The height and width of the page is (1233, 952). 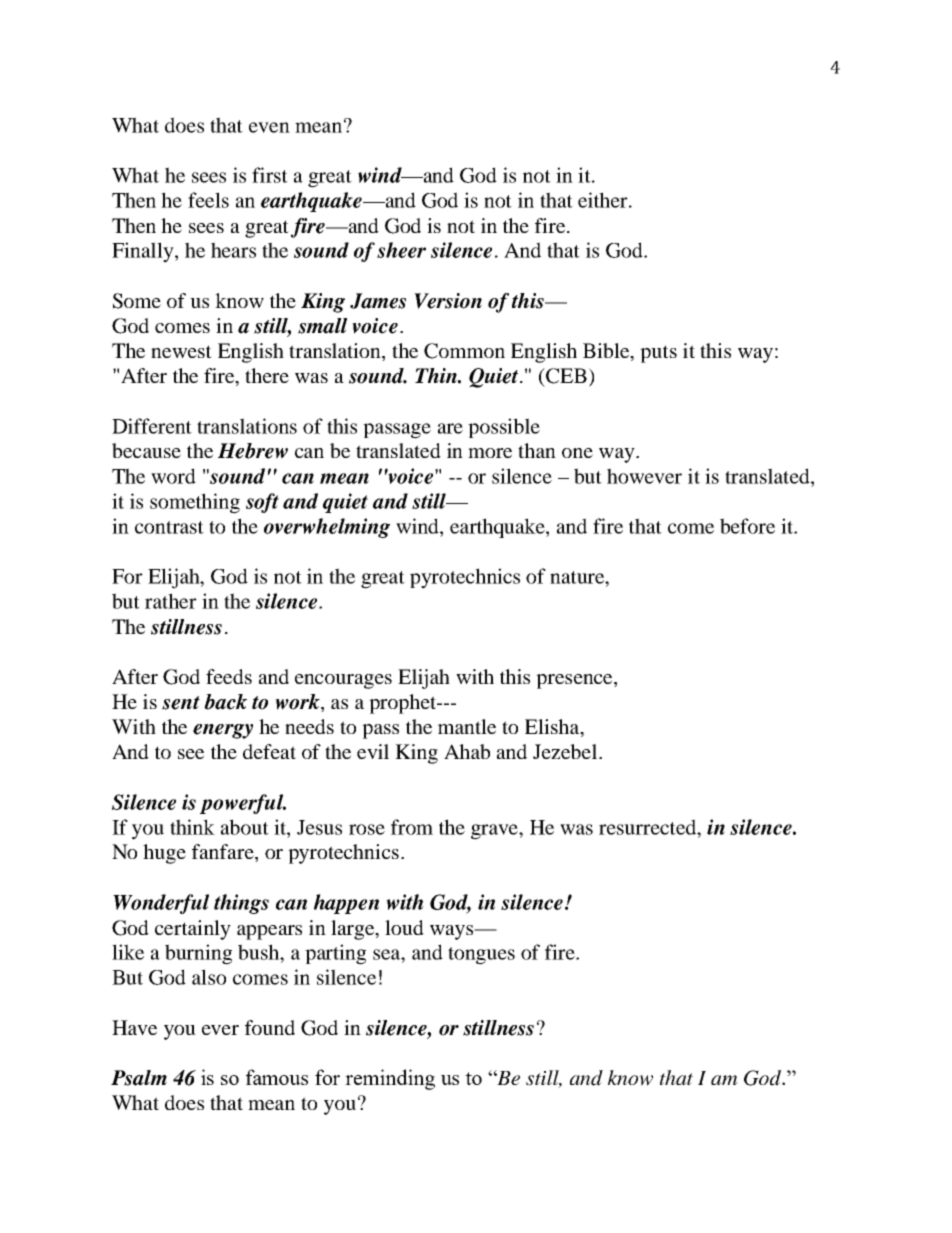 What do you see at coordinates (343, 681) in the page?
I see `encourages` at bounding box center [343, 681].
